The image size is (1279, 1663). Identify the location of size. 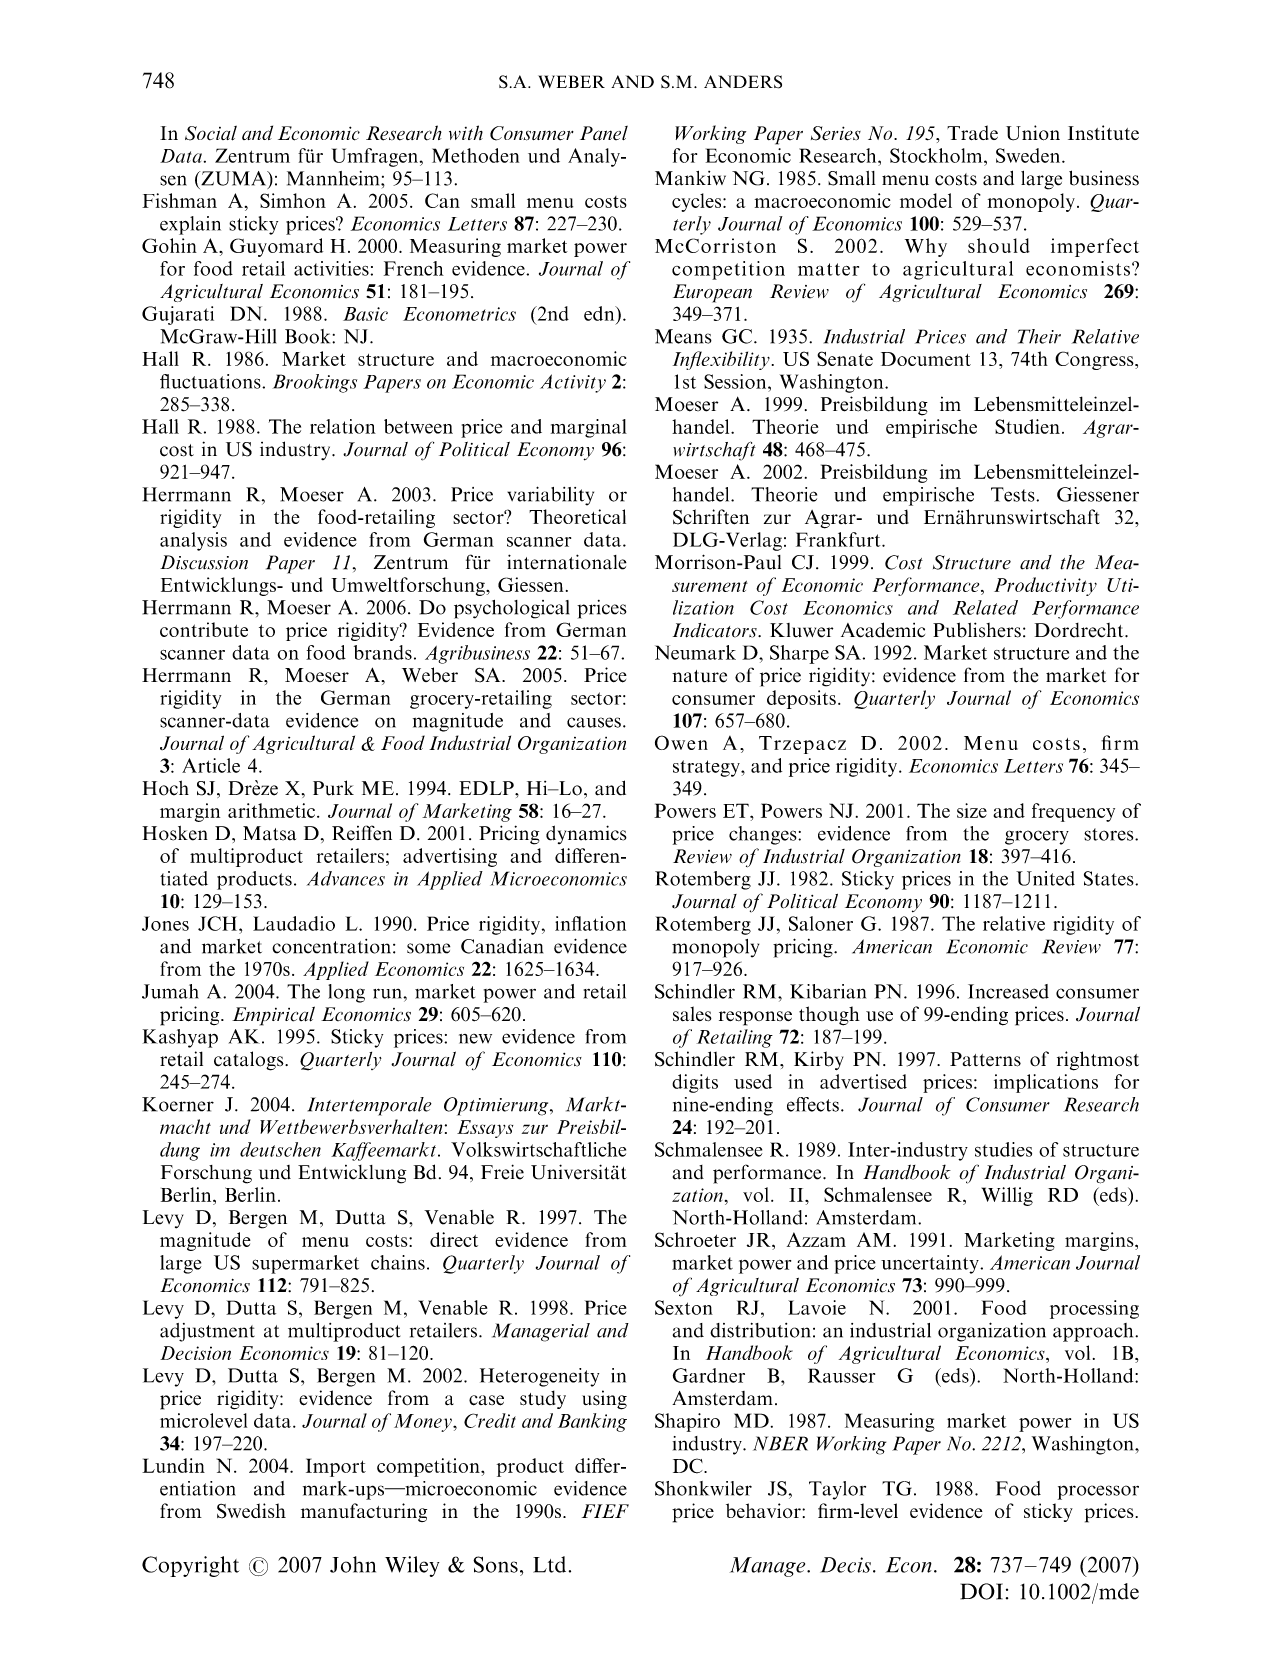
(972, 810).
